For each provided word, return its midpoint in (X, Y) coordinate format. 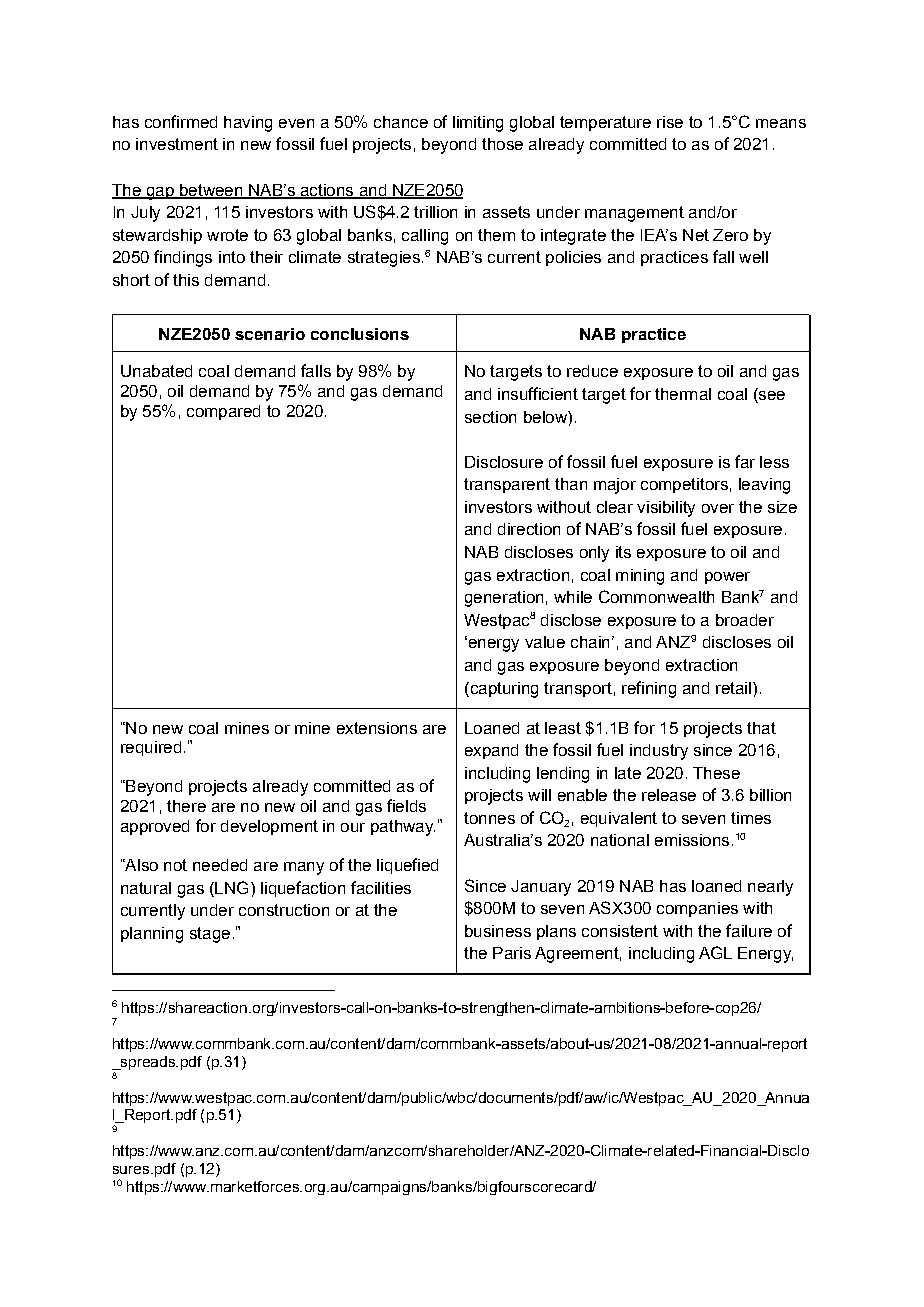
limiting (478, 124)
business (498, 931)
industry (659, 752)
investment (177, 144)
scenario (270, 334)
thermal (683, 394)
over (718, 508)
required (151, 748)
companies (697, 909)
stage (210, 935)
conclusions (360, 334)
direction (529, 529)
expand (491, 751)
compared (223, 412)
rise (670, 122)
